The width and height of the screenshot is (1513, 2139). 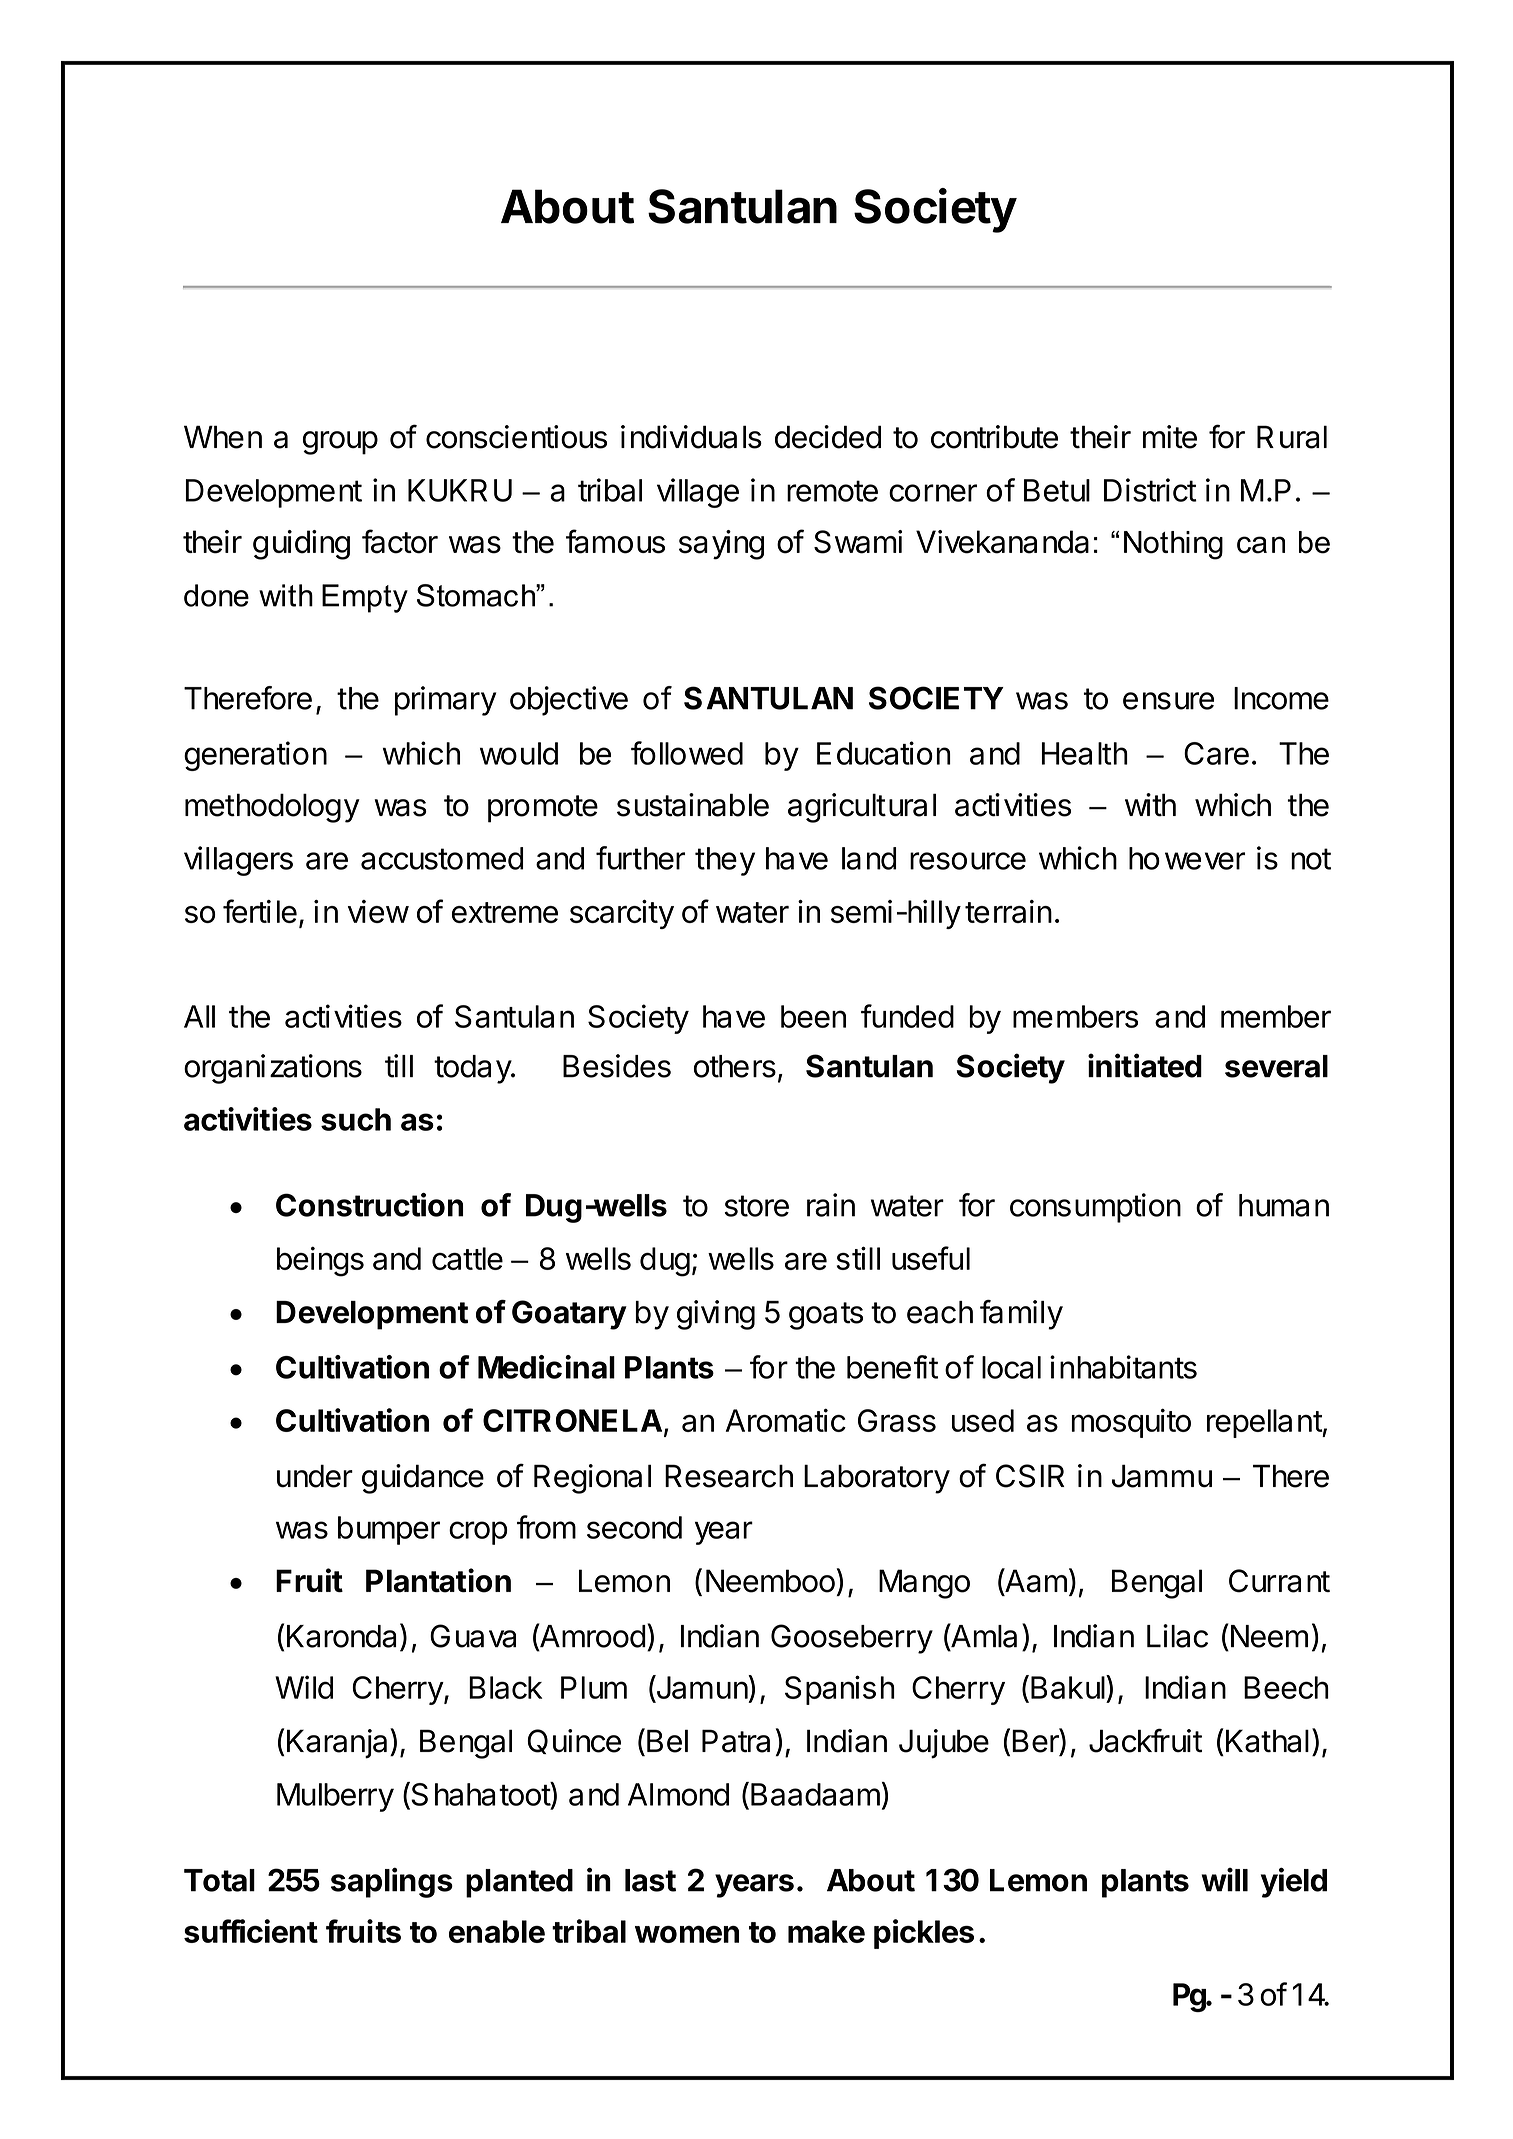 What do you see at coordinates (813, 1016) in the screenshot?
I see `been` at bounding box center [813, 1016].
